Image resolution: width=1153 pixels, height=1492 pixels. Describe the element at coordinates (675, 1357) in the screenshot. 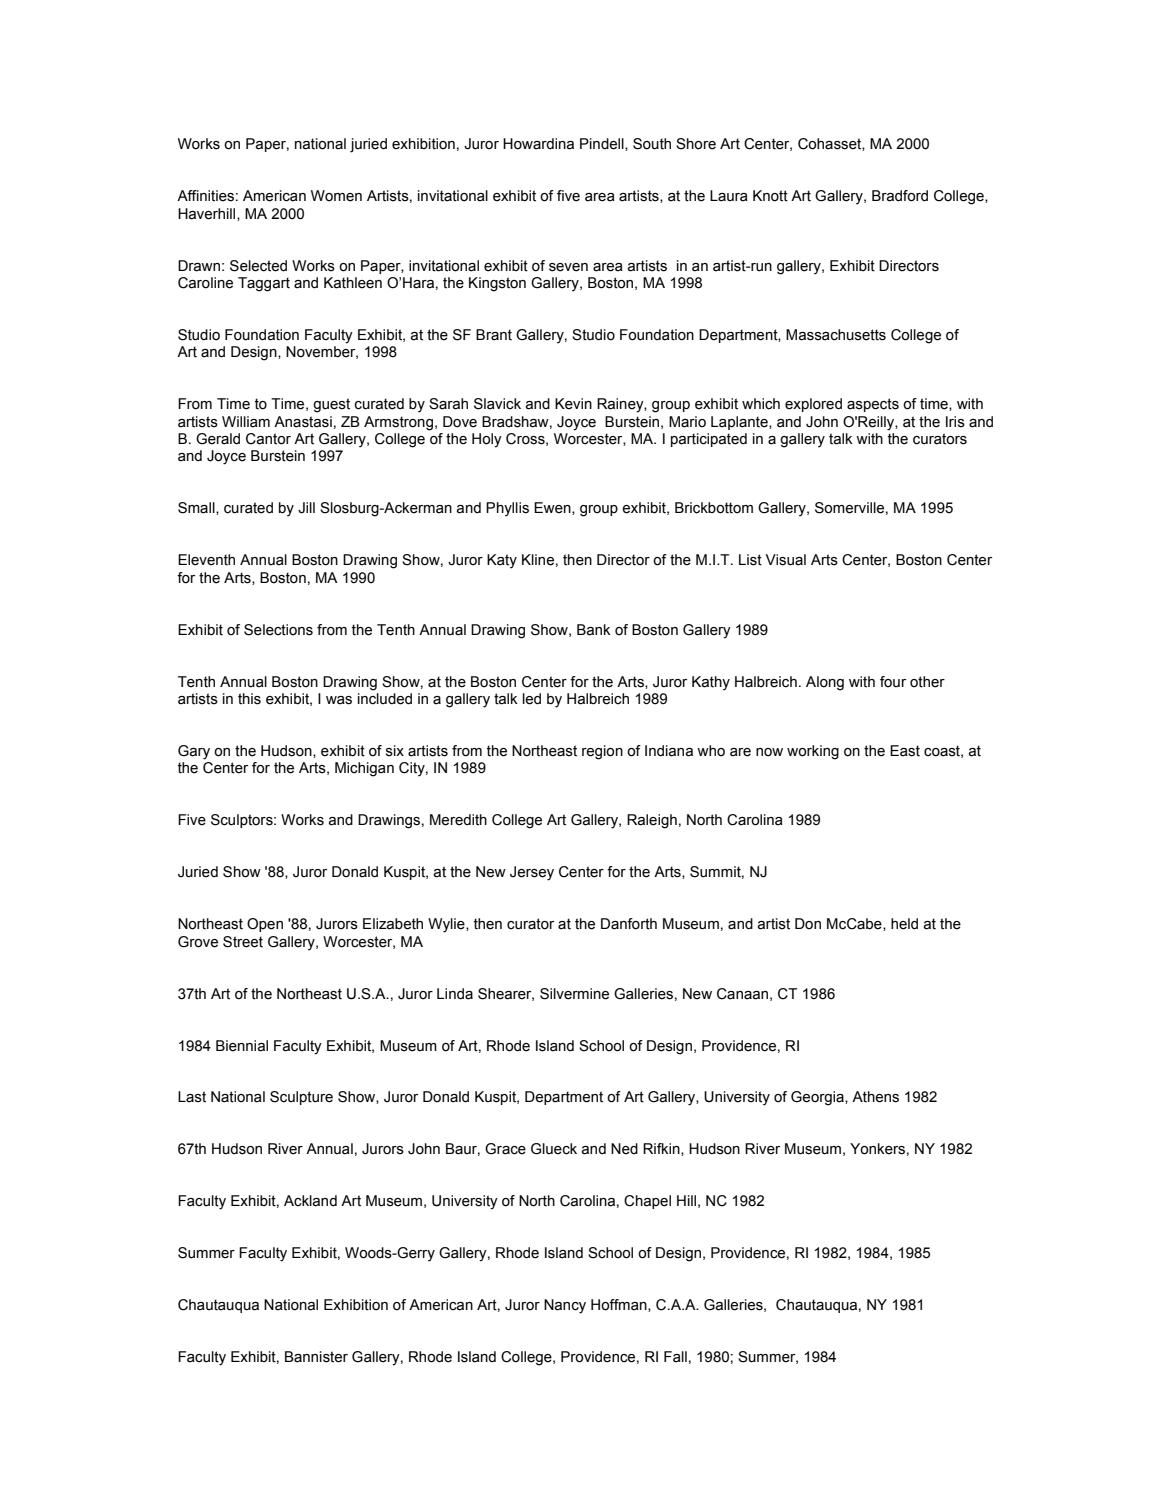

I see `Fall` at that location.
